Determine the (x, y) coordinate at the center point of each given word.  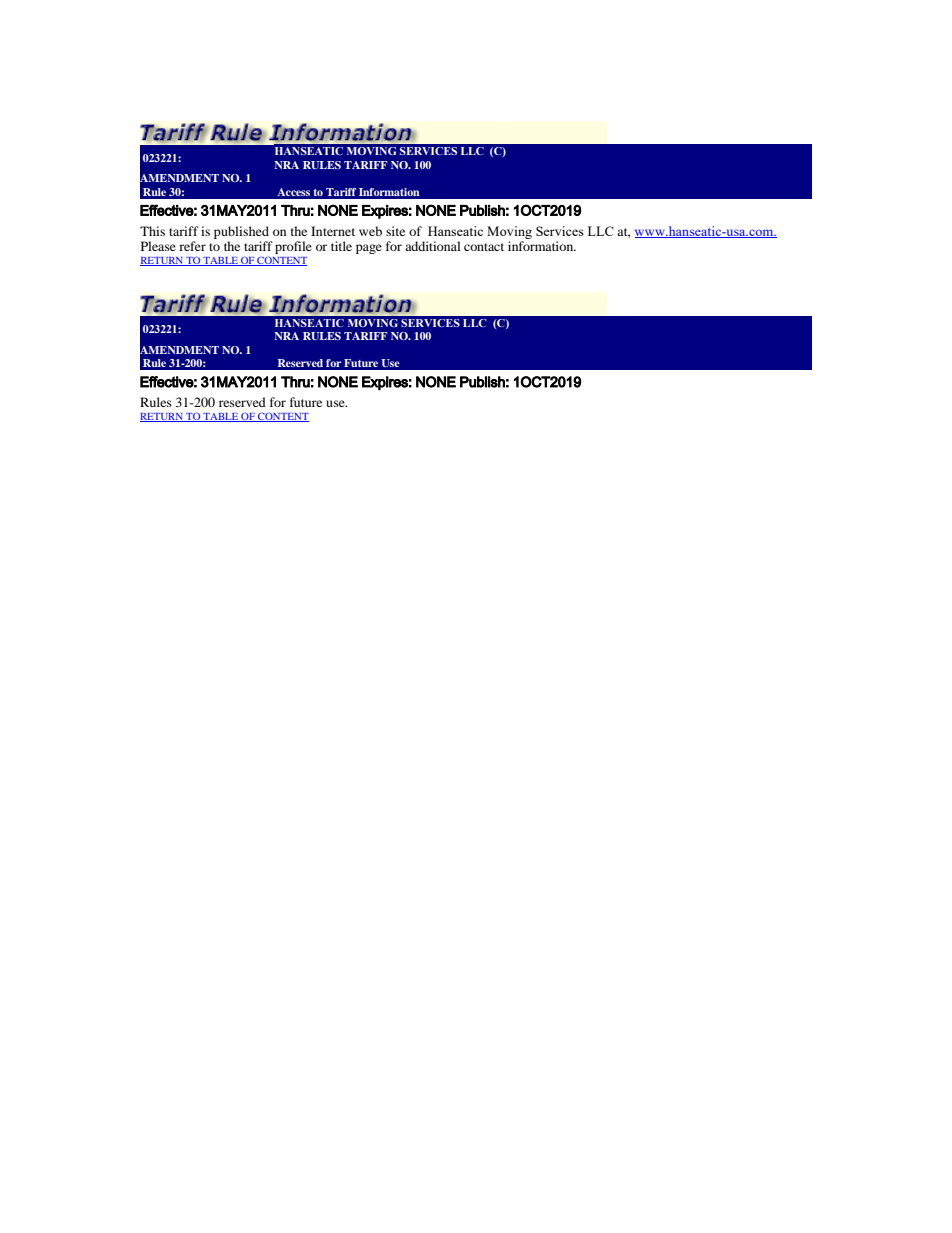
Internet (333, 231)
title (341, 246)
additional (433, 246)
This (152, 231)
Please (158, 246)
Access (293, 192)
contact (484, 247)
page (369, 249)
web (370, 231)
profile (293, 247)
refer (192, 246)
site (395, 231)
